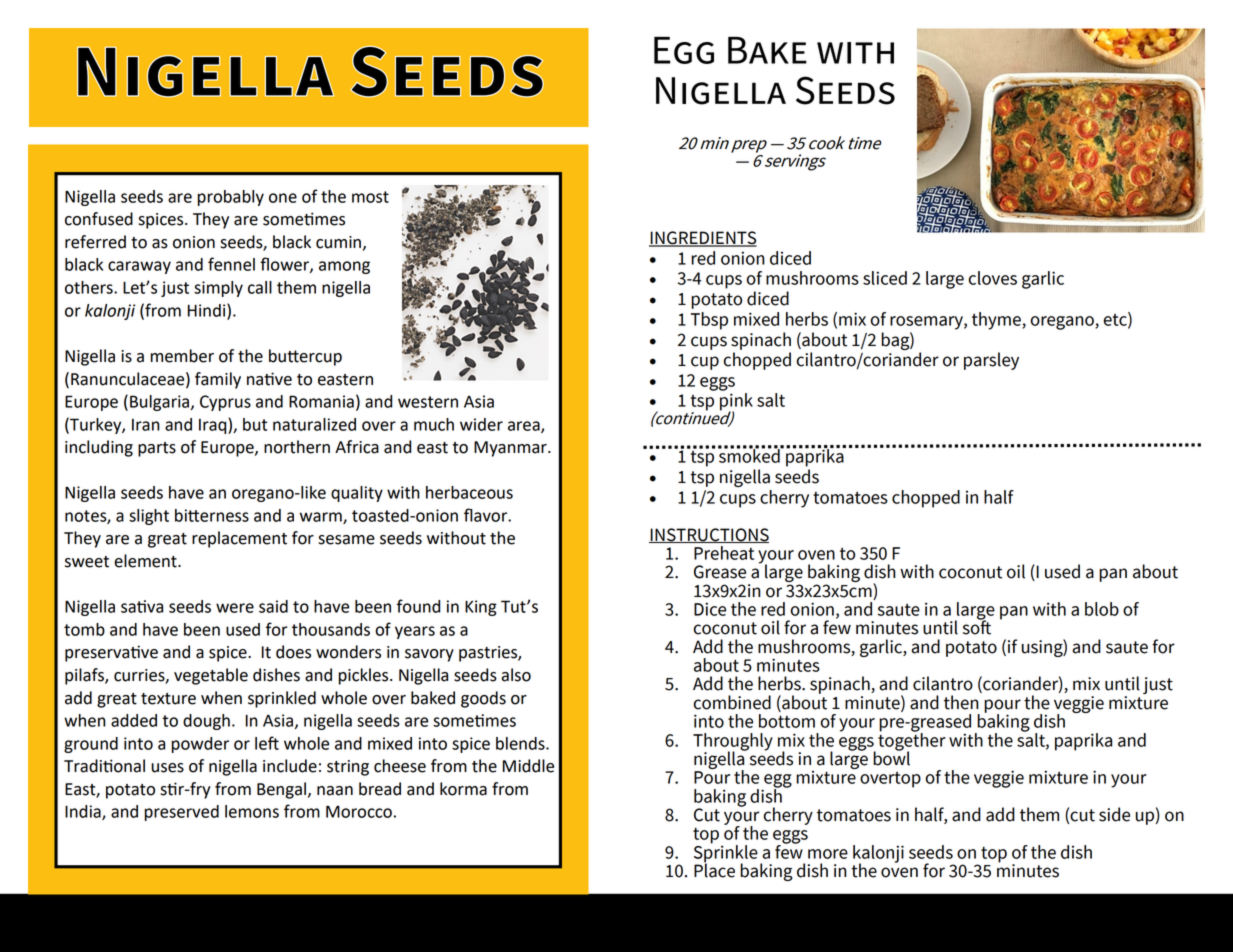 The height and width of the page is (952, 1233). I want to click on side, so click(1114, 814).
